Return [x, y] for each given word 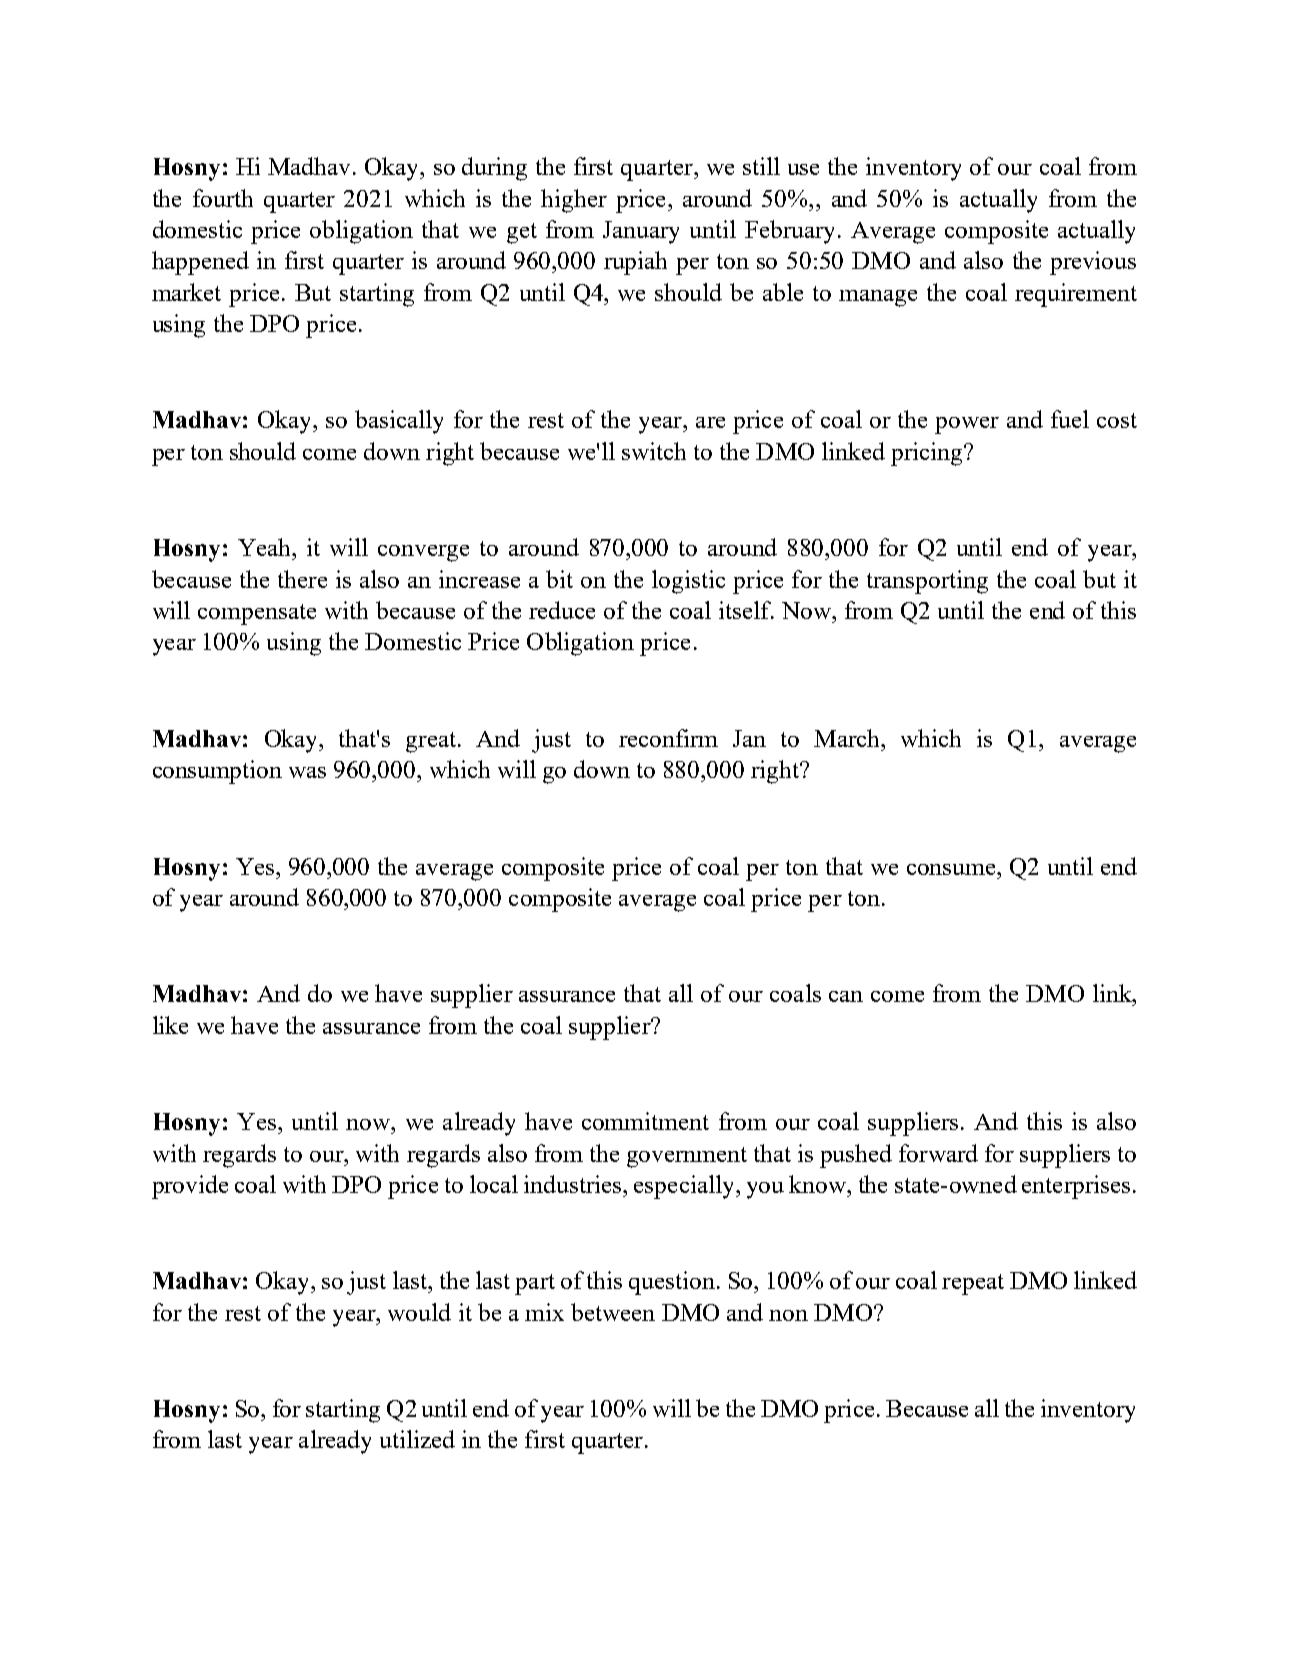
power [967, 425]
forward [938, 1153]
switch [654, 451]
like [170, 1025]
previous [1093, 263]
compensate [257, 614]
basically [399, 422]
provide [190, 1187]
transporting [927, 582]
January [641, 232]
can [846, 996]
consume [952, 869]
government [687, 1157]
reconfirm [668, 738]
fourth [223, 198]
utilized [417, 1439]
